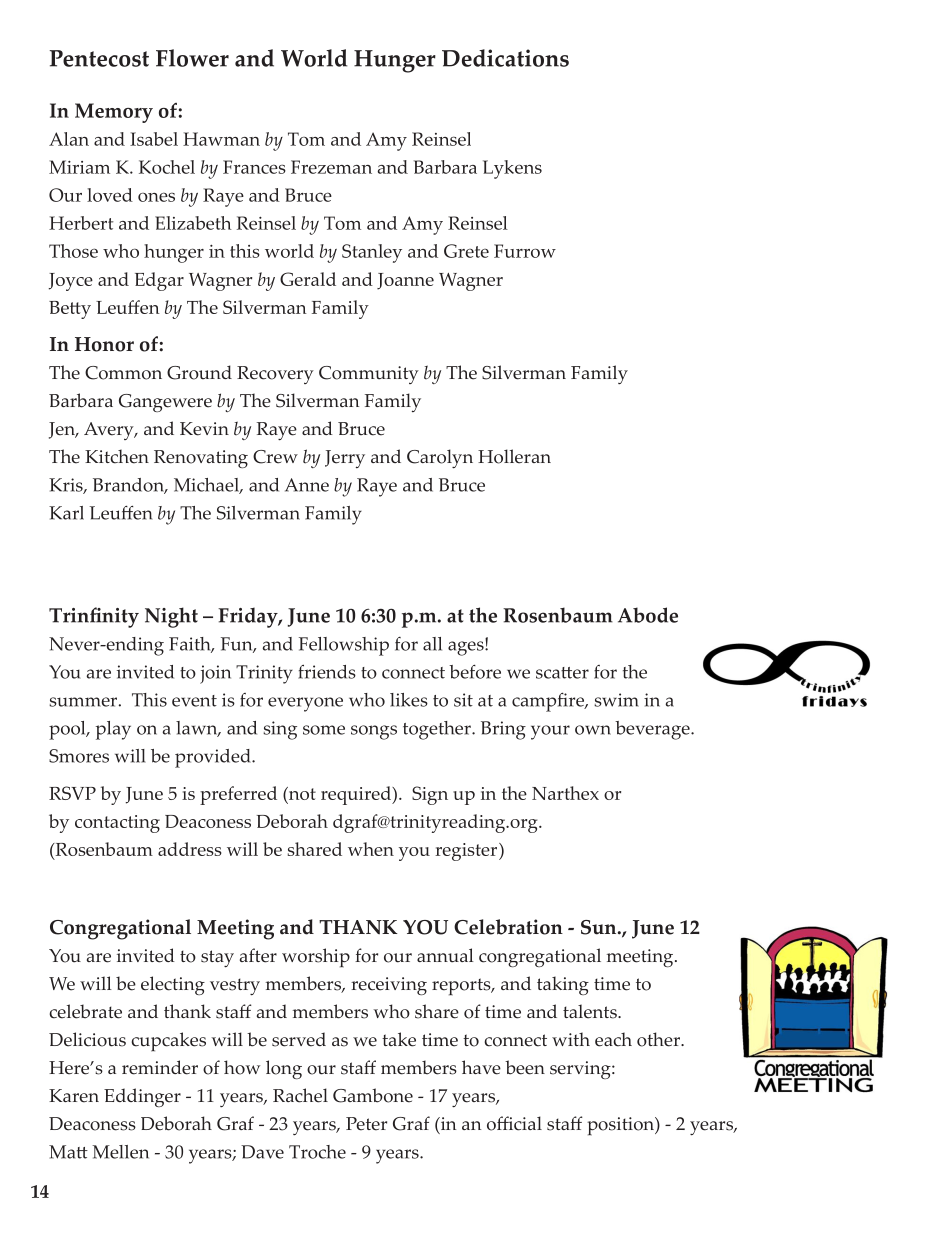 The width and height of the screenshot is (952, 1233). Describe the element at coordinates (120, 1152) in the screenshot. I see `Mellen` at that location.
